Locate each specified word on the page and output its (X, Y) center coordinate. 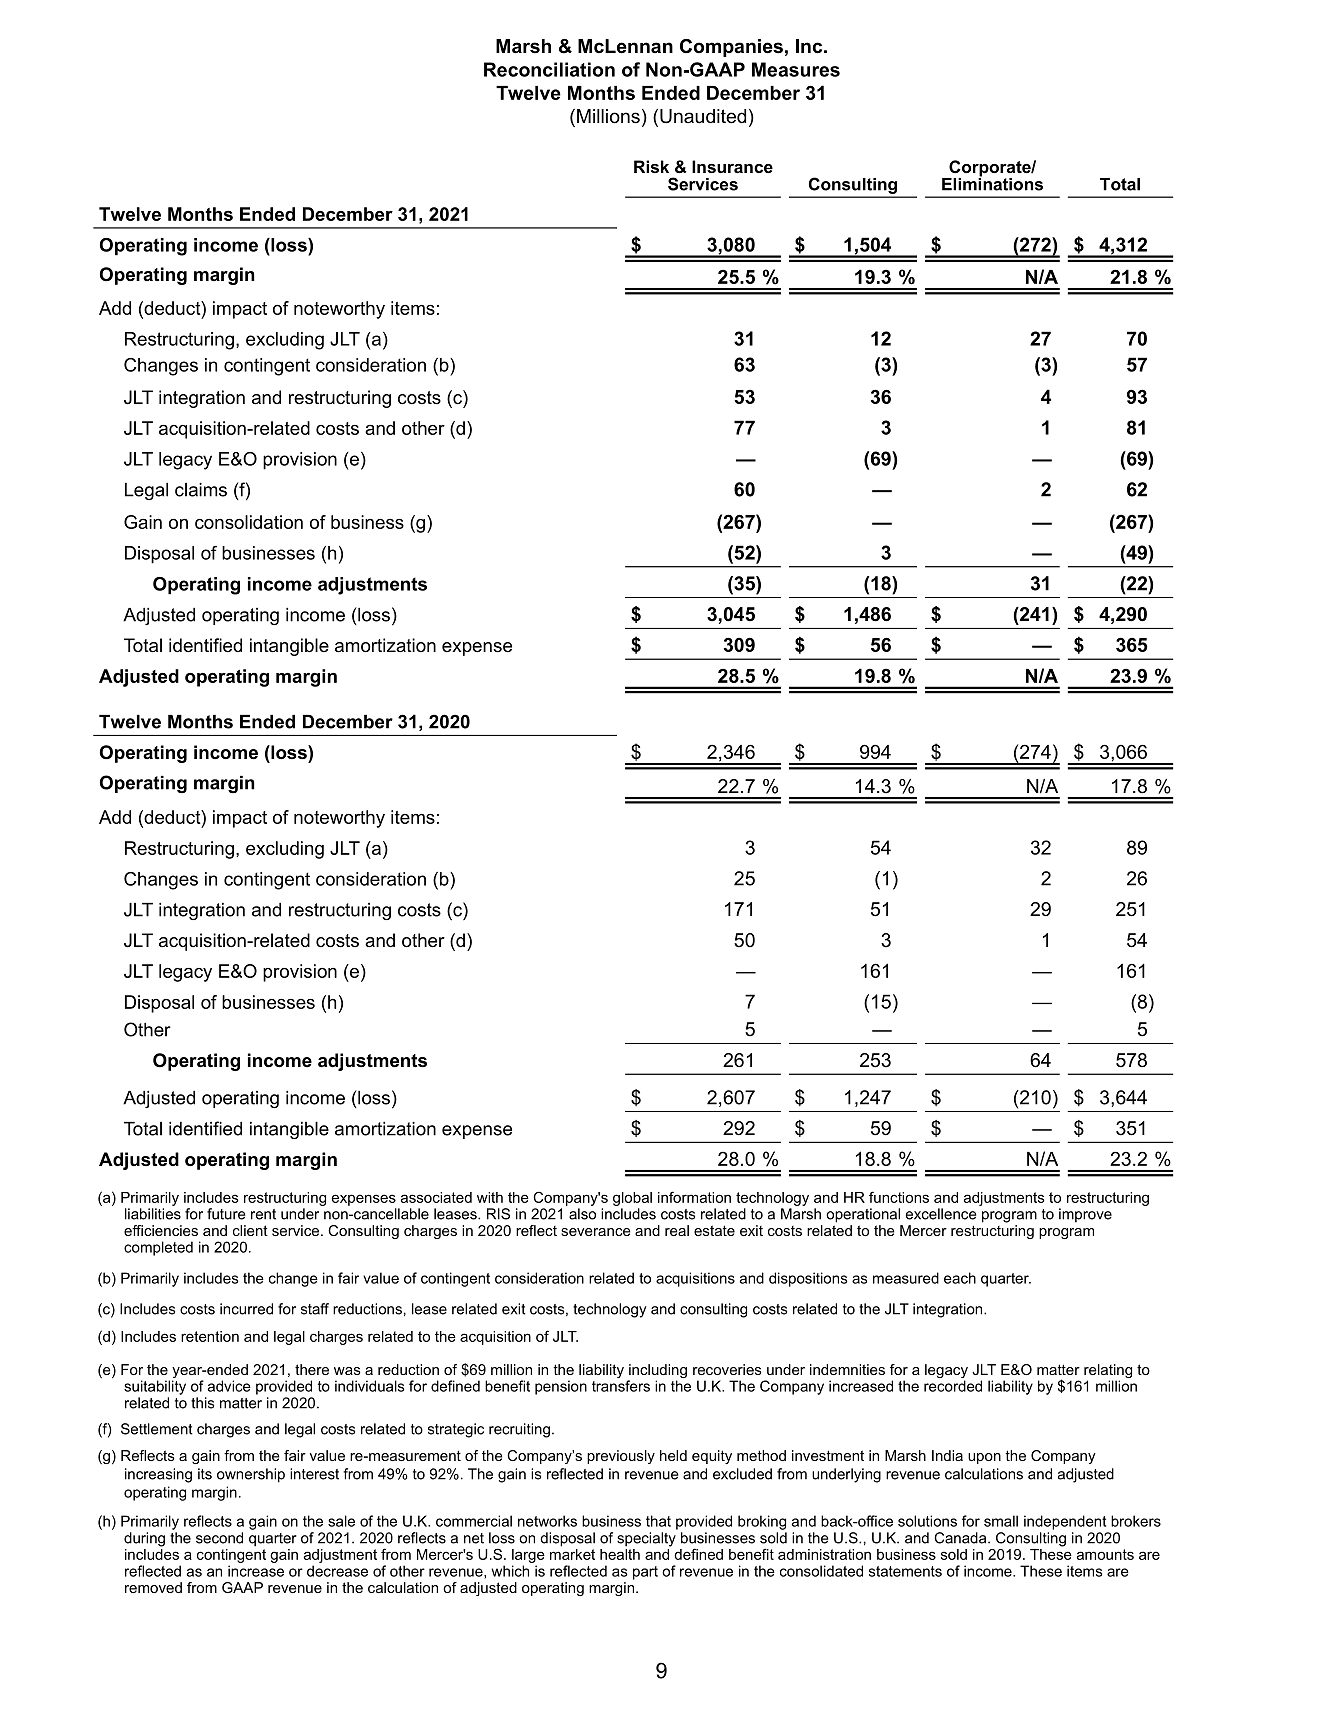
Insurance (732, 166)
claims (201, 490)
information (694, 1197)
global (632, 1199)
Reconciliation (549, 69)
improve (1085, 1215)
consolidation (249, 522)
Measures (796, 69)
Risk (651, 166)
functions (899, 1197)
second (219, 1538)
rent (263, 1214)
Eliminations (992, 183)
